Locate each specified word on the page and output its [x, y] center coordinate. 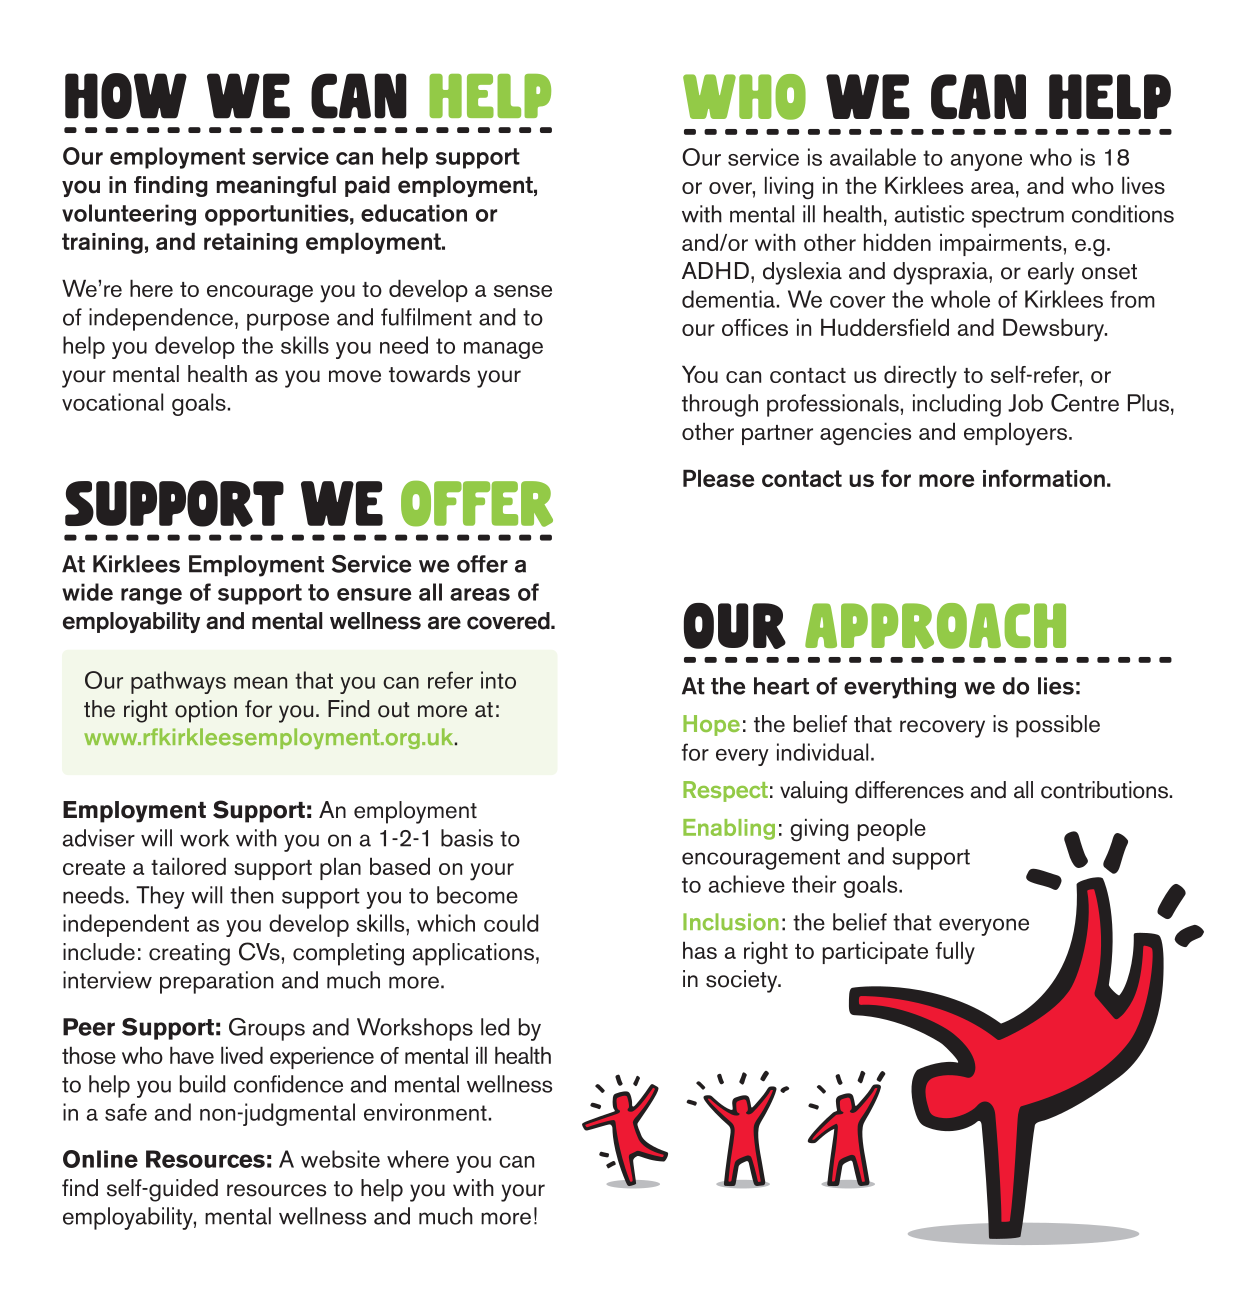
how [126, 96]
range [151, 596]
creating [189, 954]
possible [1058, 726]
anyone [986, 162]
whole [960, 299]
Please [718, 478]
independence [161, 319]
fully [955, 953]
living [789, 187]
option [206, 711]
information [1044, 478]
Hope [711, 725]
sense [523, 291]
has [700, 950]
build [202, 1084]
